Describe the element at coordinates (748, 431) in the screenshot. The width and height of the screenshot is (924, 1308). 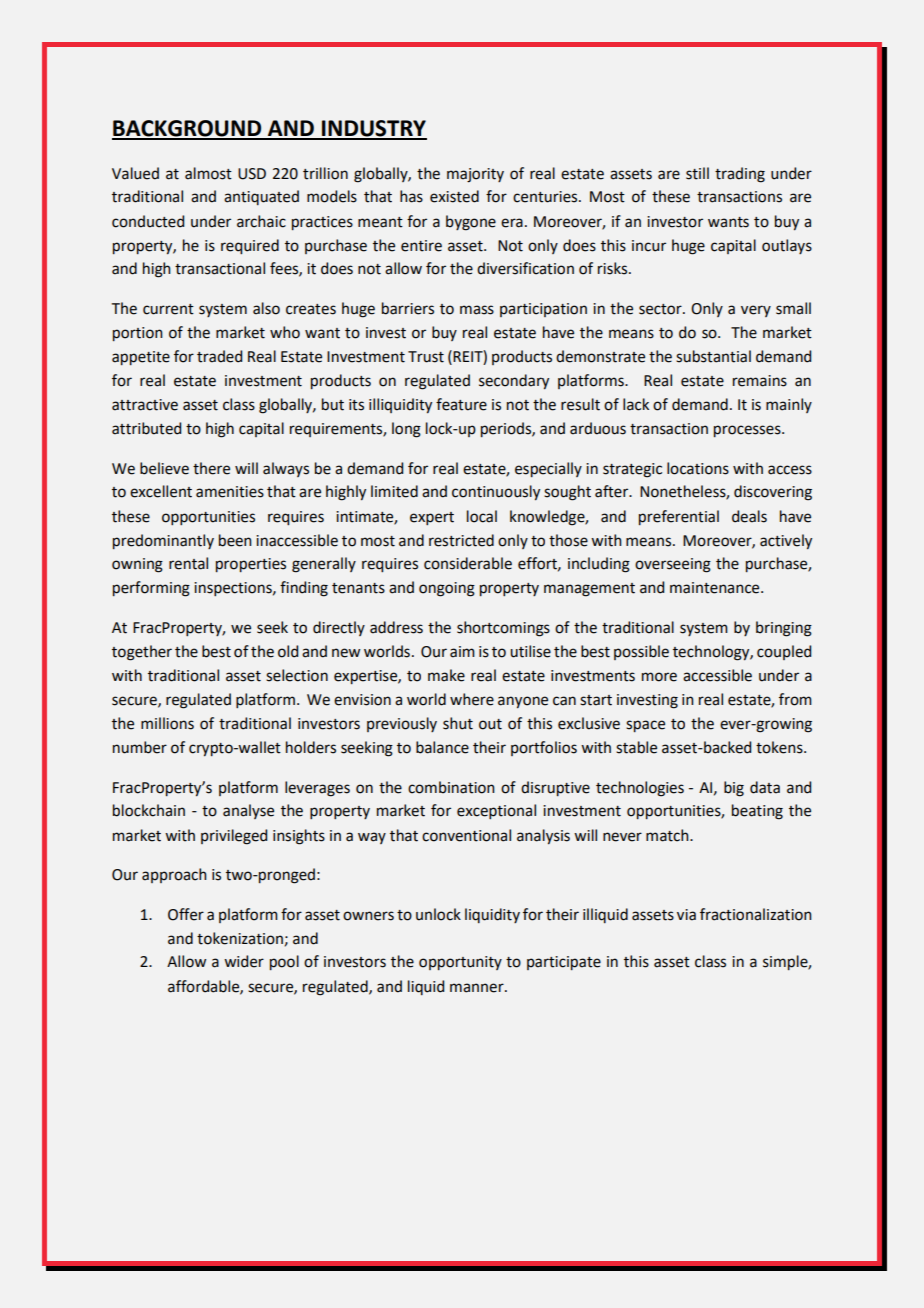
I see `processes` at that location.
